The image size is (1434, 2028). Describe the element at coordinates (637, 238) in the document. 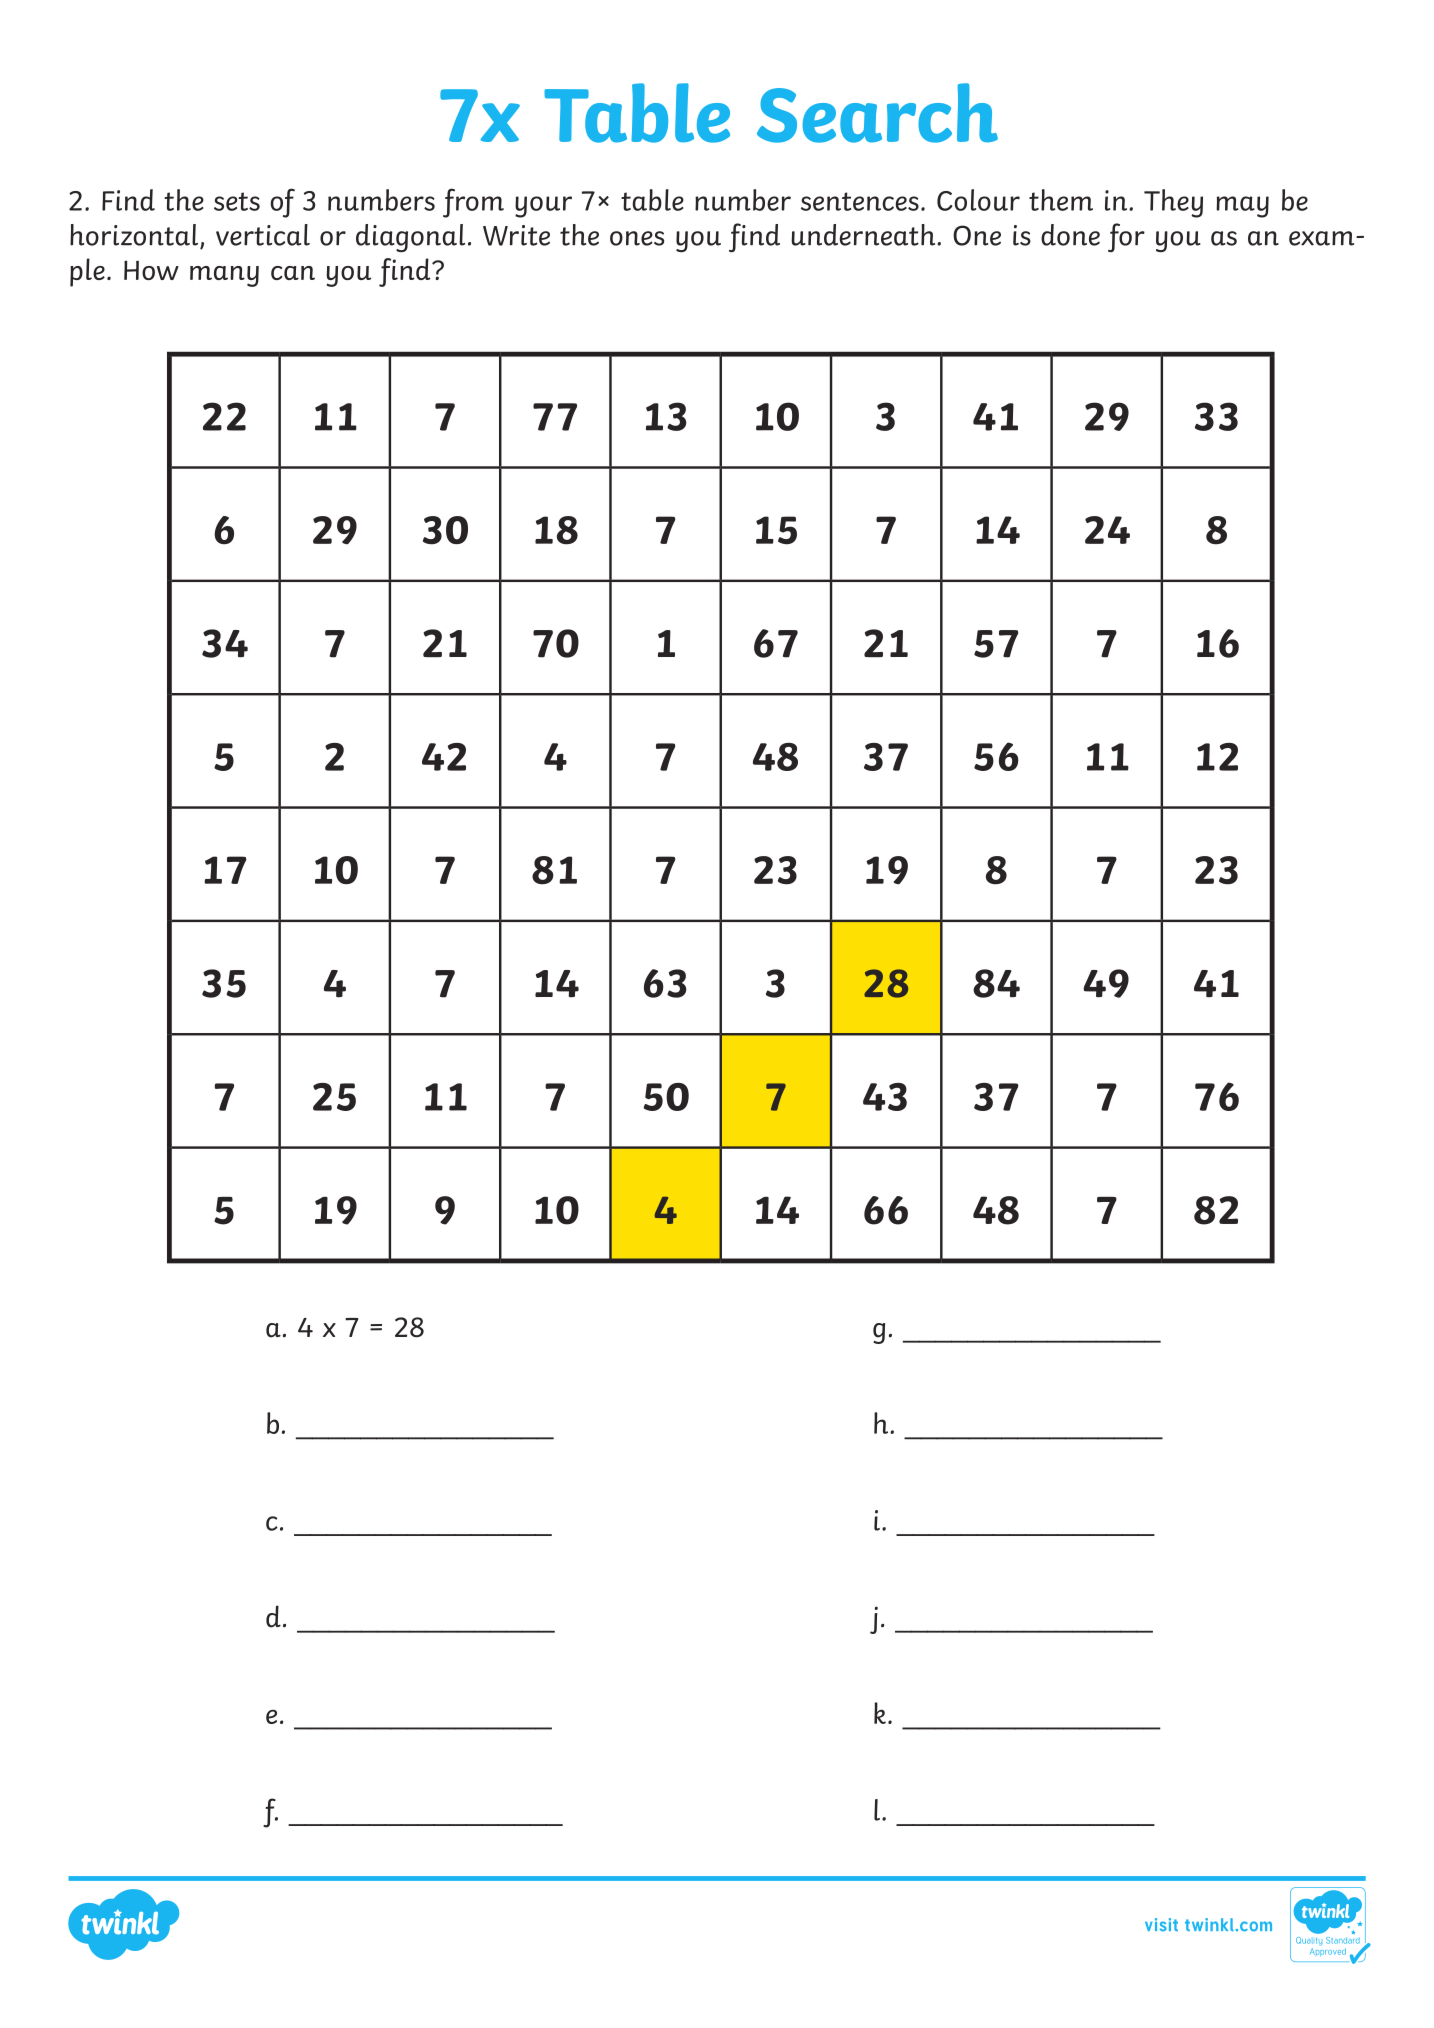

I see `ones` at that location.
